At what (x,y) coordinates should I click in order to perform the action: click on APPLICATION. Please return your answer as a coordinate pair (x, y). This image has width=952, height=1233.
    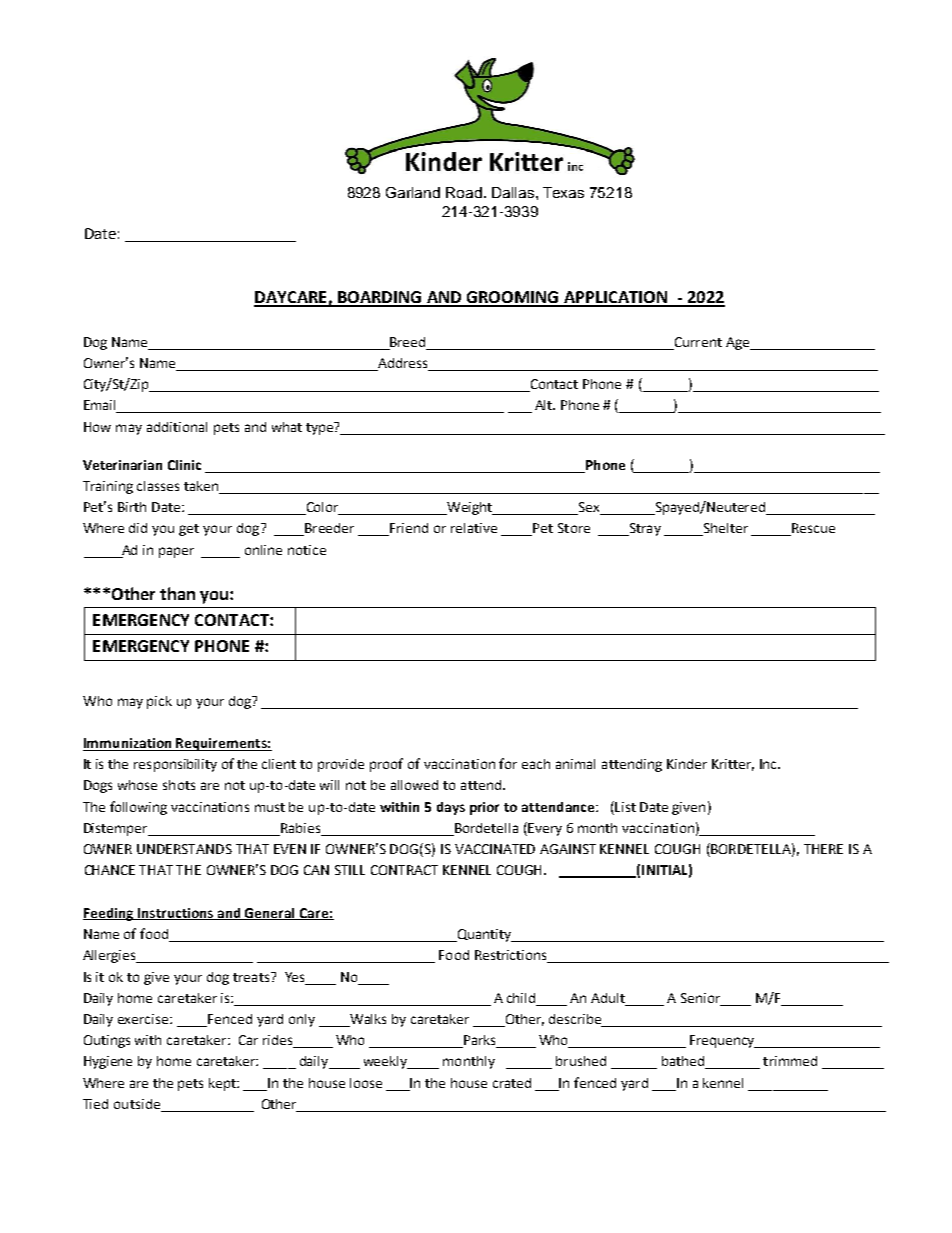
    Looking at the image, I should click on (615, 298).
